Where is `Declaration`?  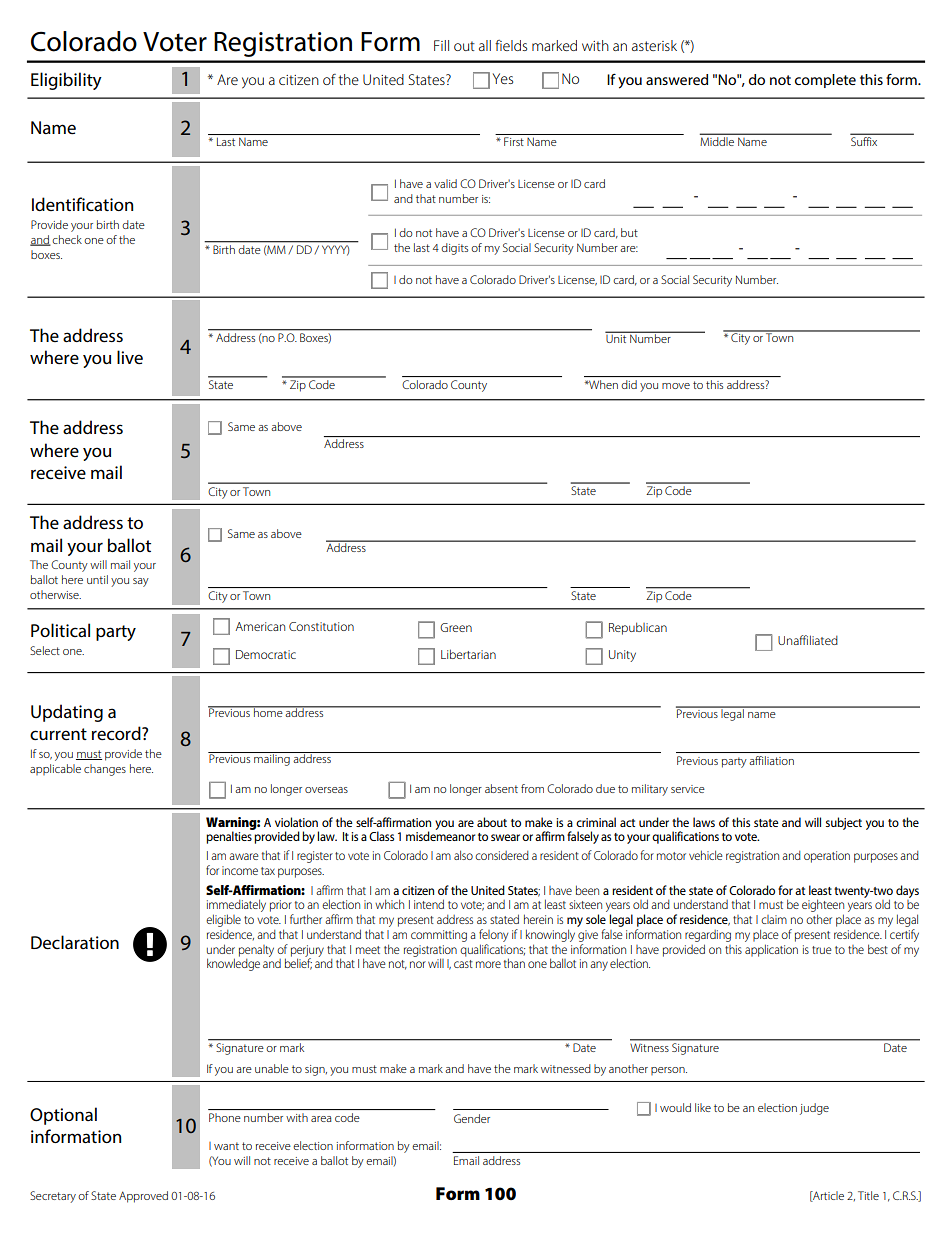 Declaration is located at coordinates (75, 942).
